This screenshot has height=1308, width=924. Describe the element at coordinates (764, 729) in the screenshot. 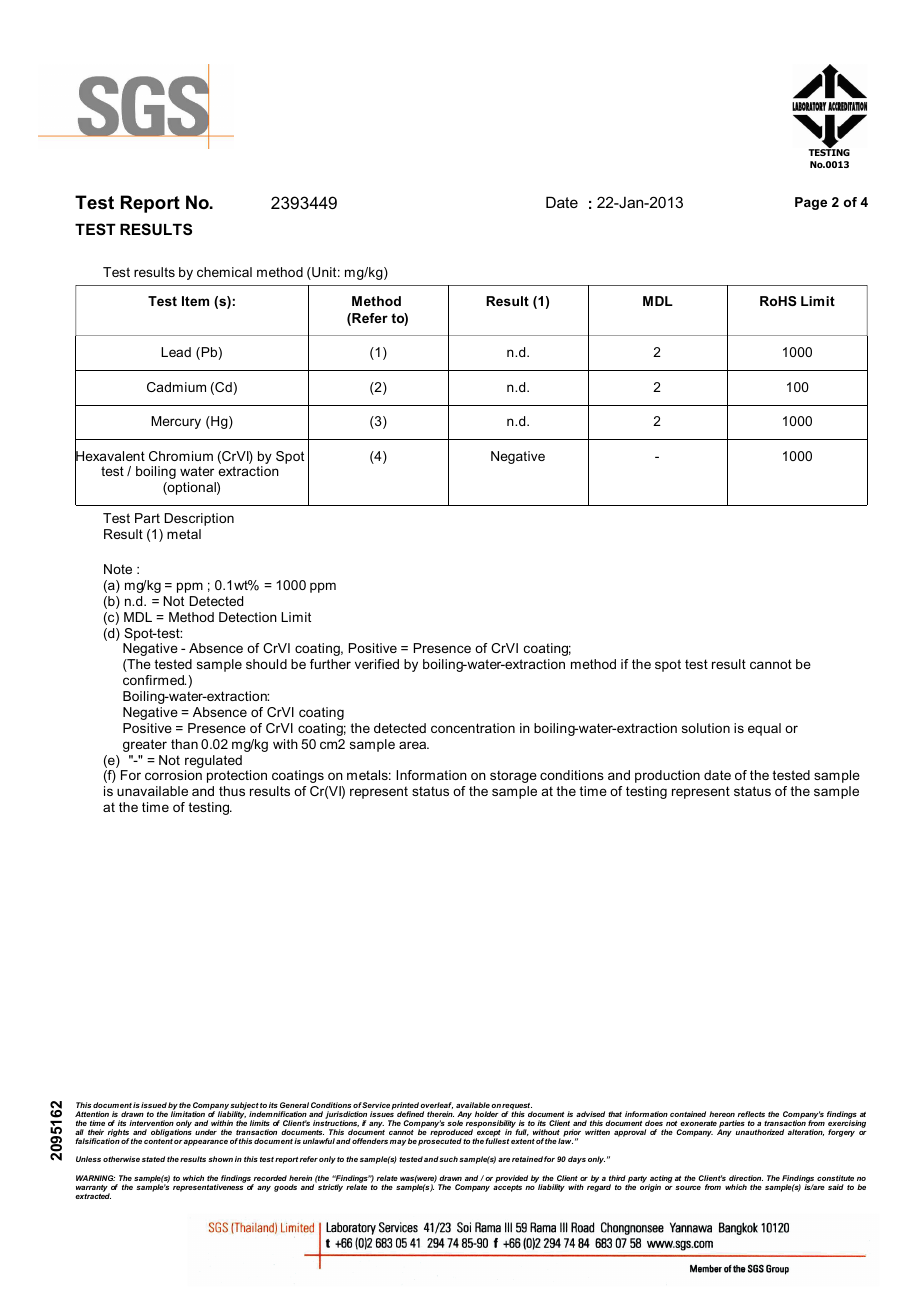

I see `equal` at that location.
